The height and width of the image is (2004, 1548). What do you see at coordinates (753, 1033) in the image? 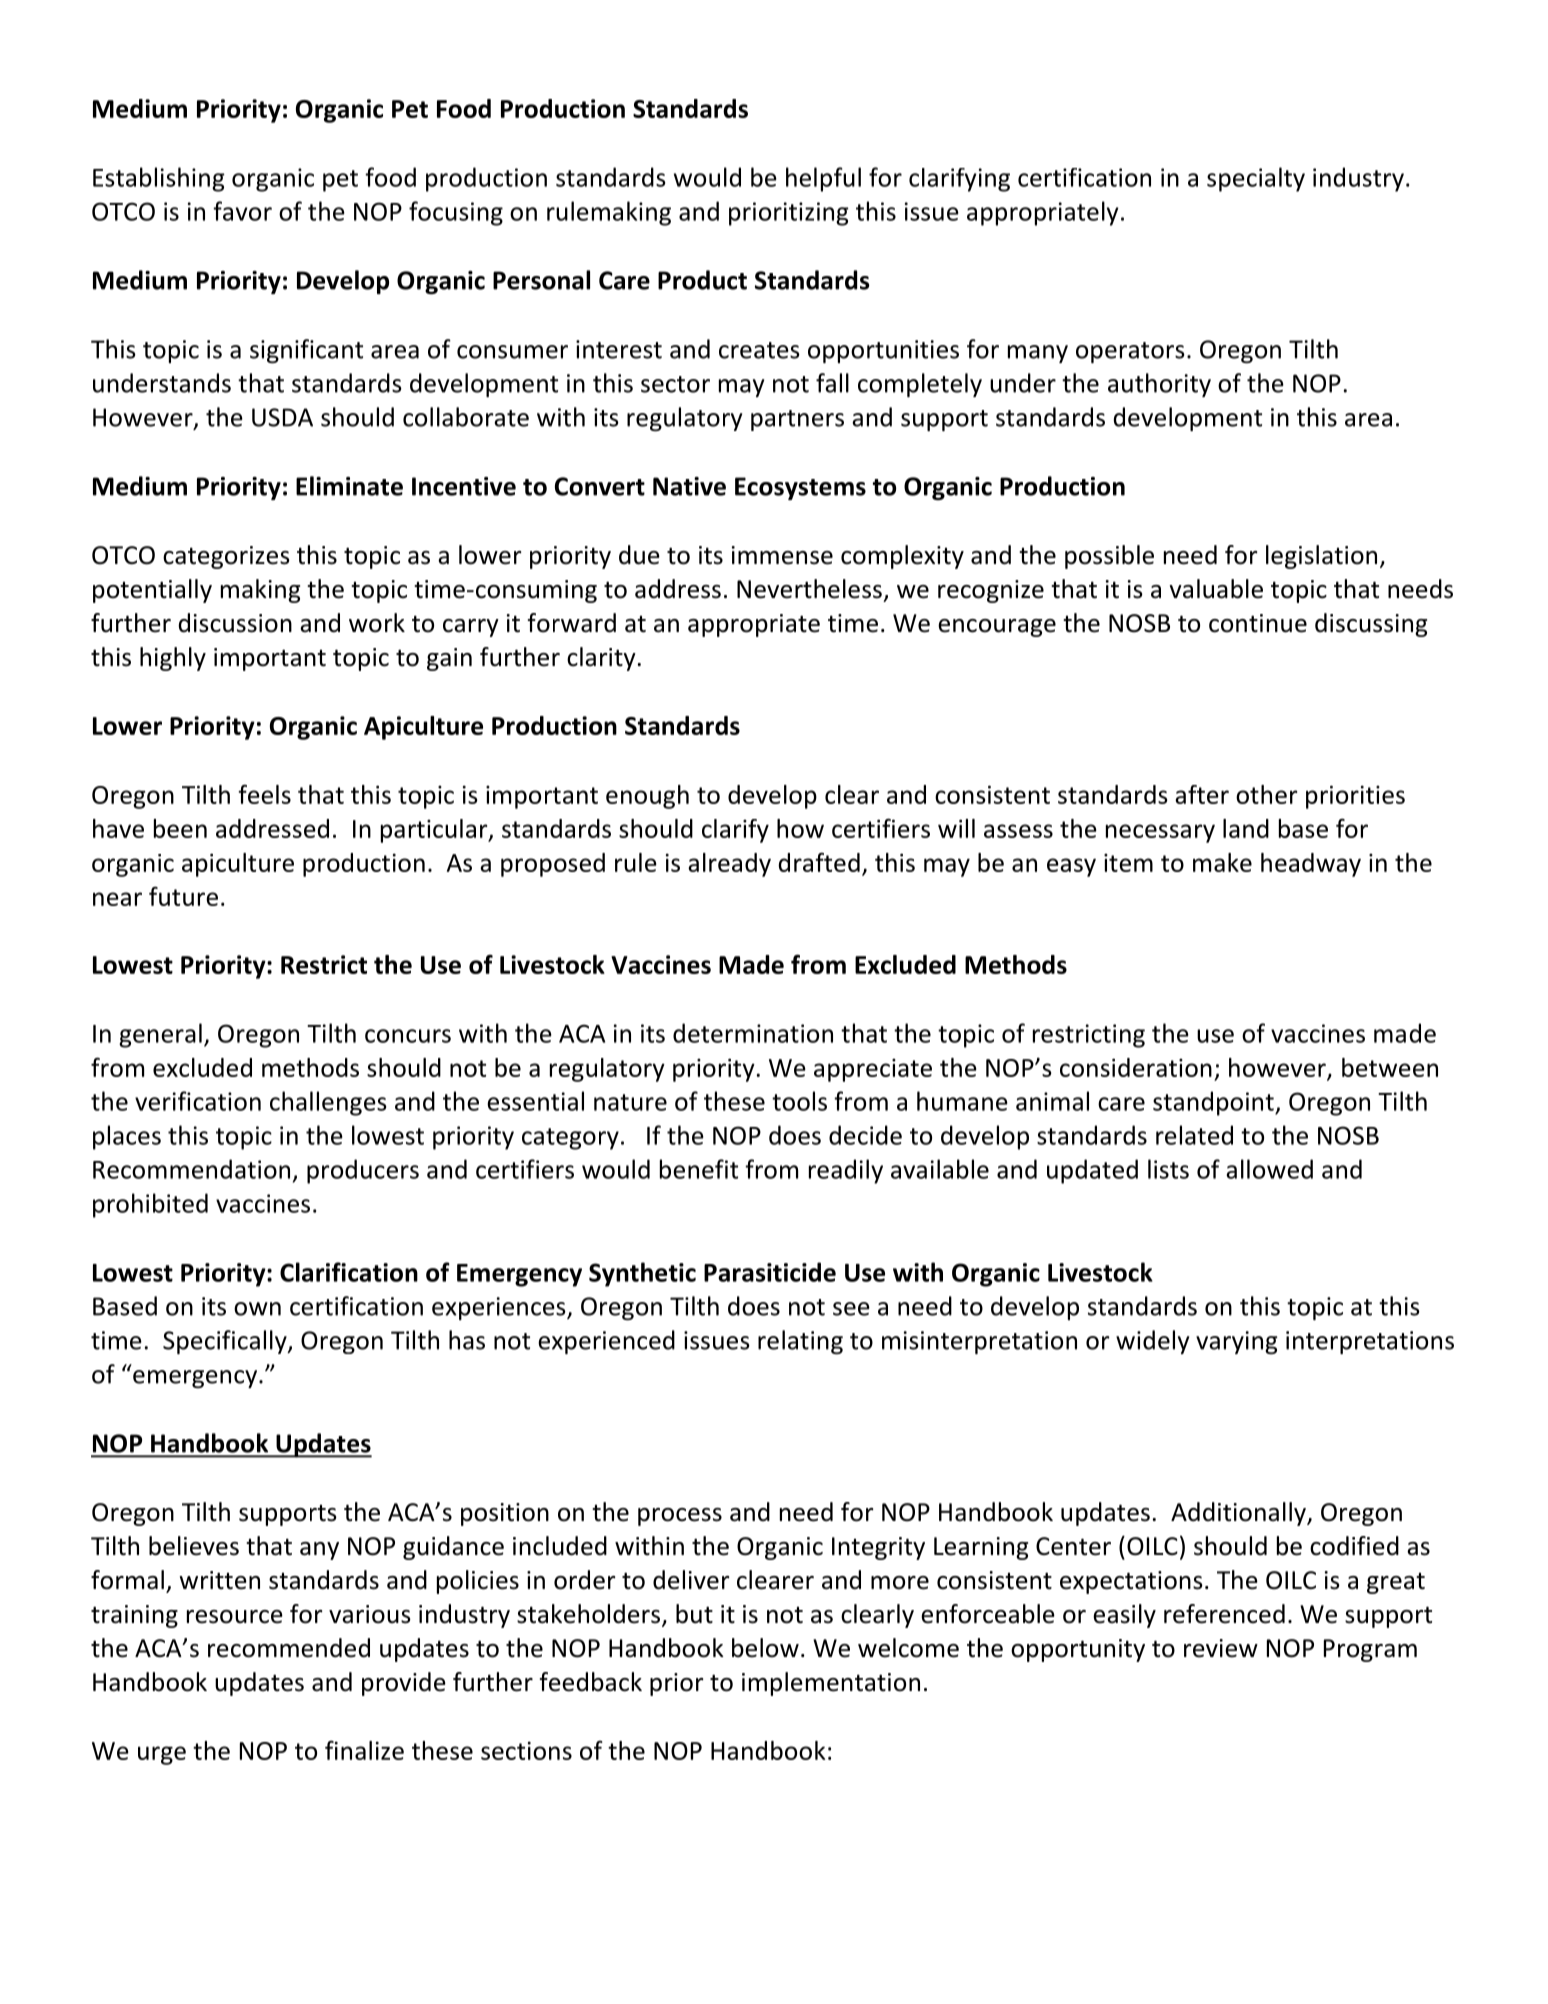
I see `determination` at bounding box center [753, 1033].
